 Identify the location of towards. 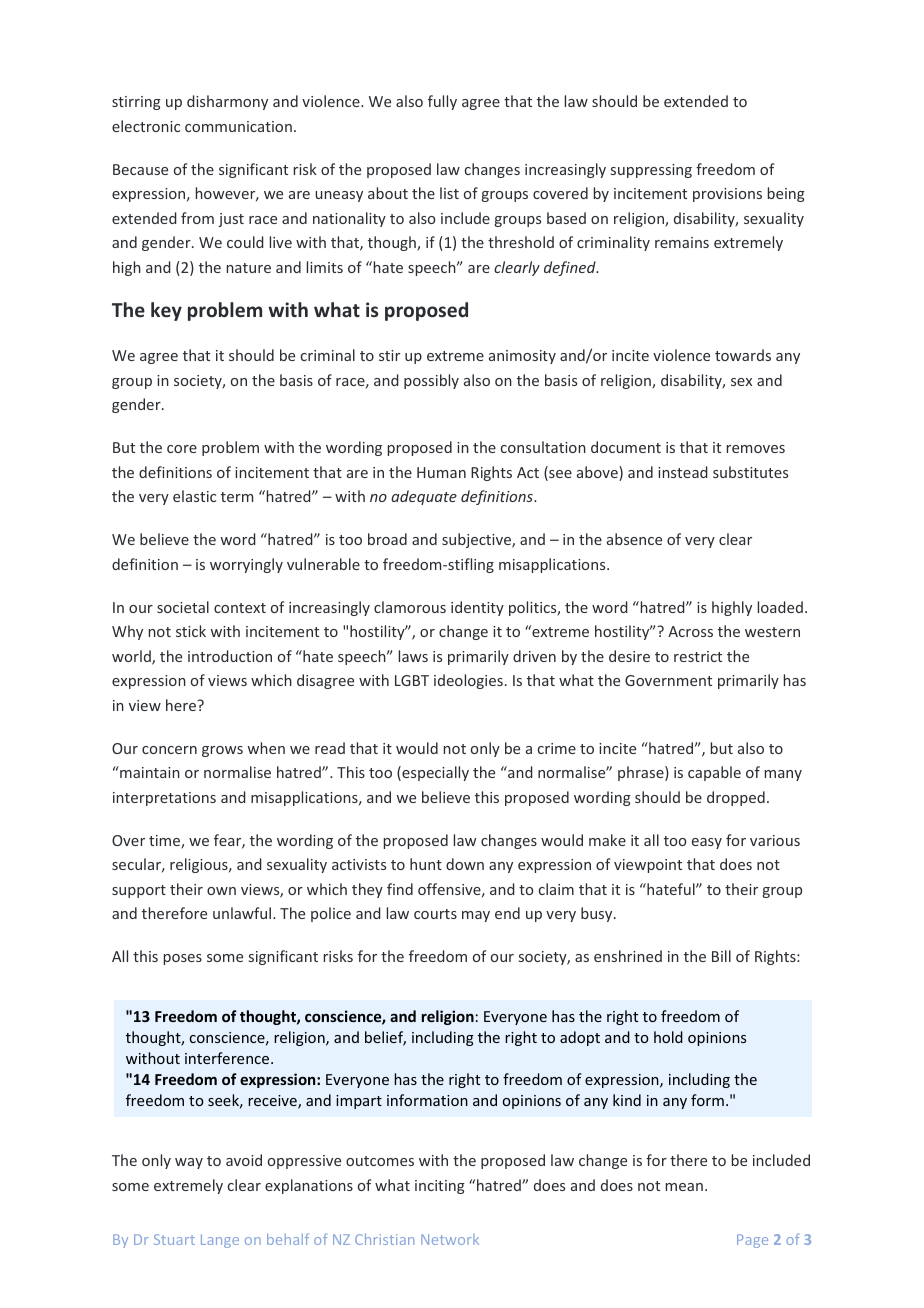
(743, 355).
